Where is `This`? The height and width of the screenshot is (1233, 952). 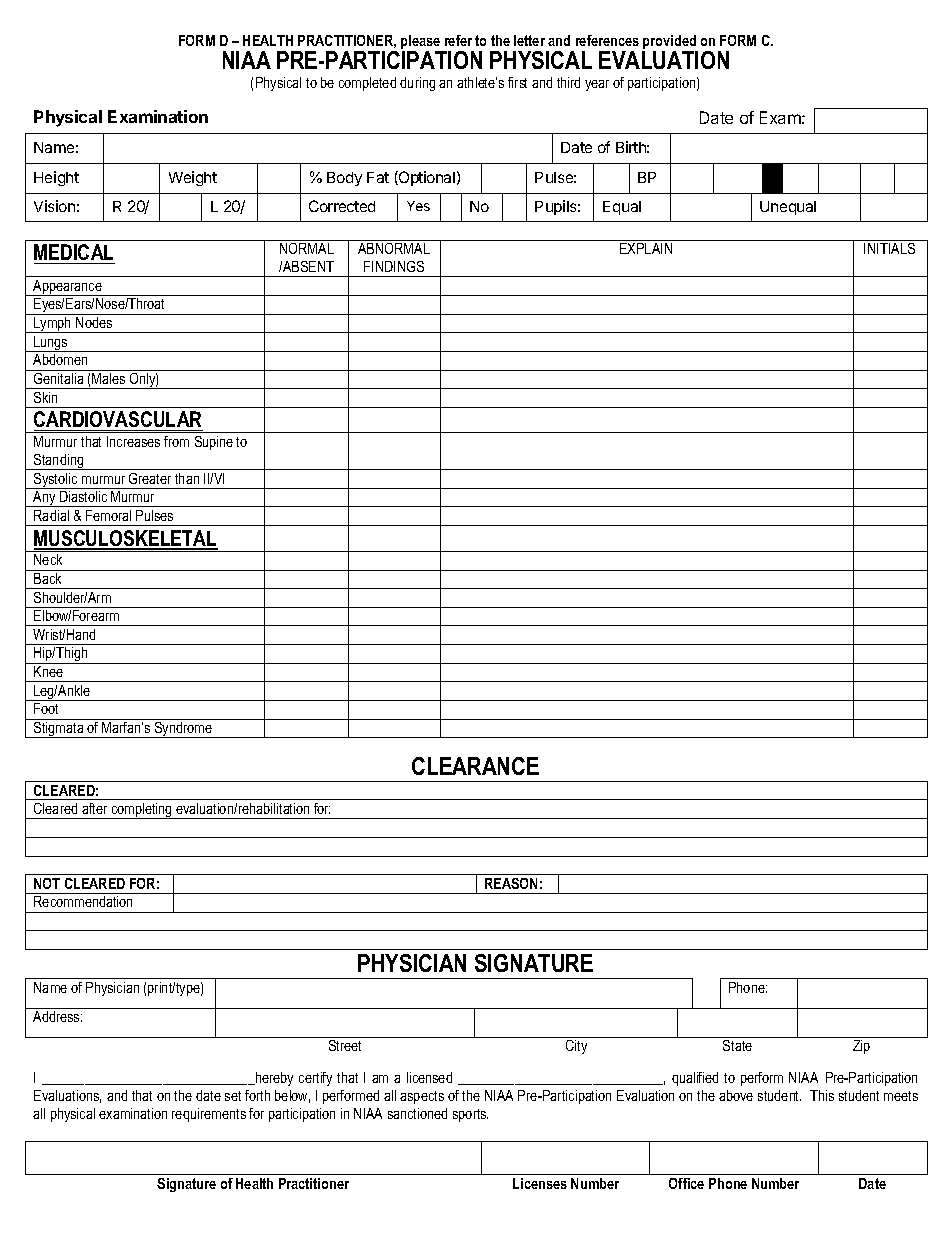
This is located at coordinates (822, 1095).
